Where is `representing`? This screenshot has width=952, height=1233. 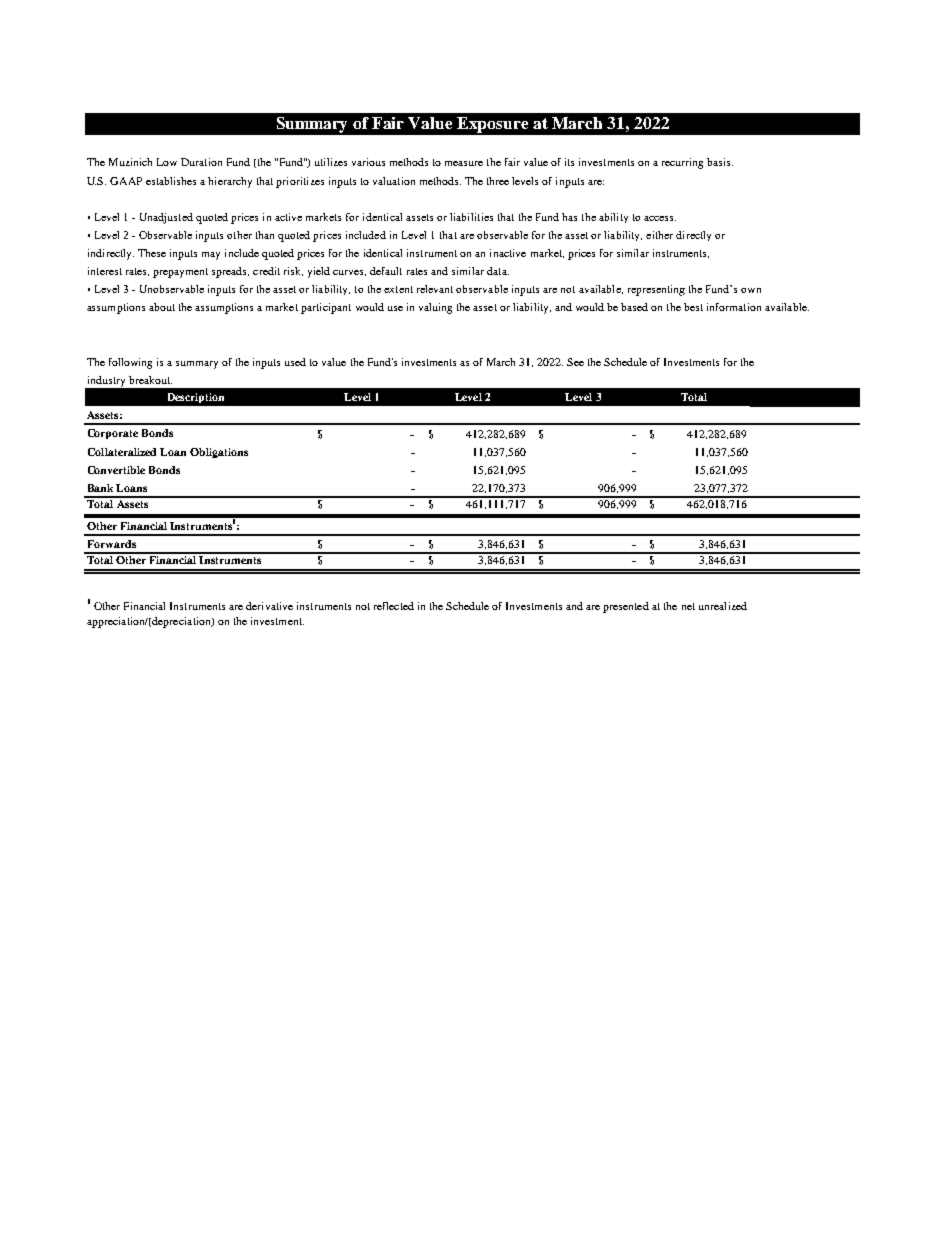
representing is located at coordinates (656, 290).
